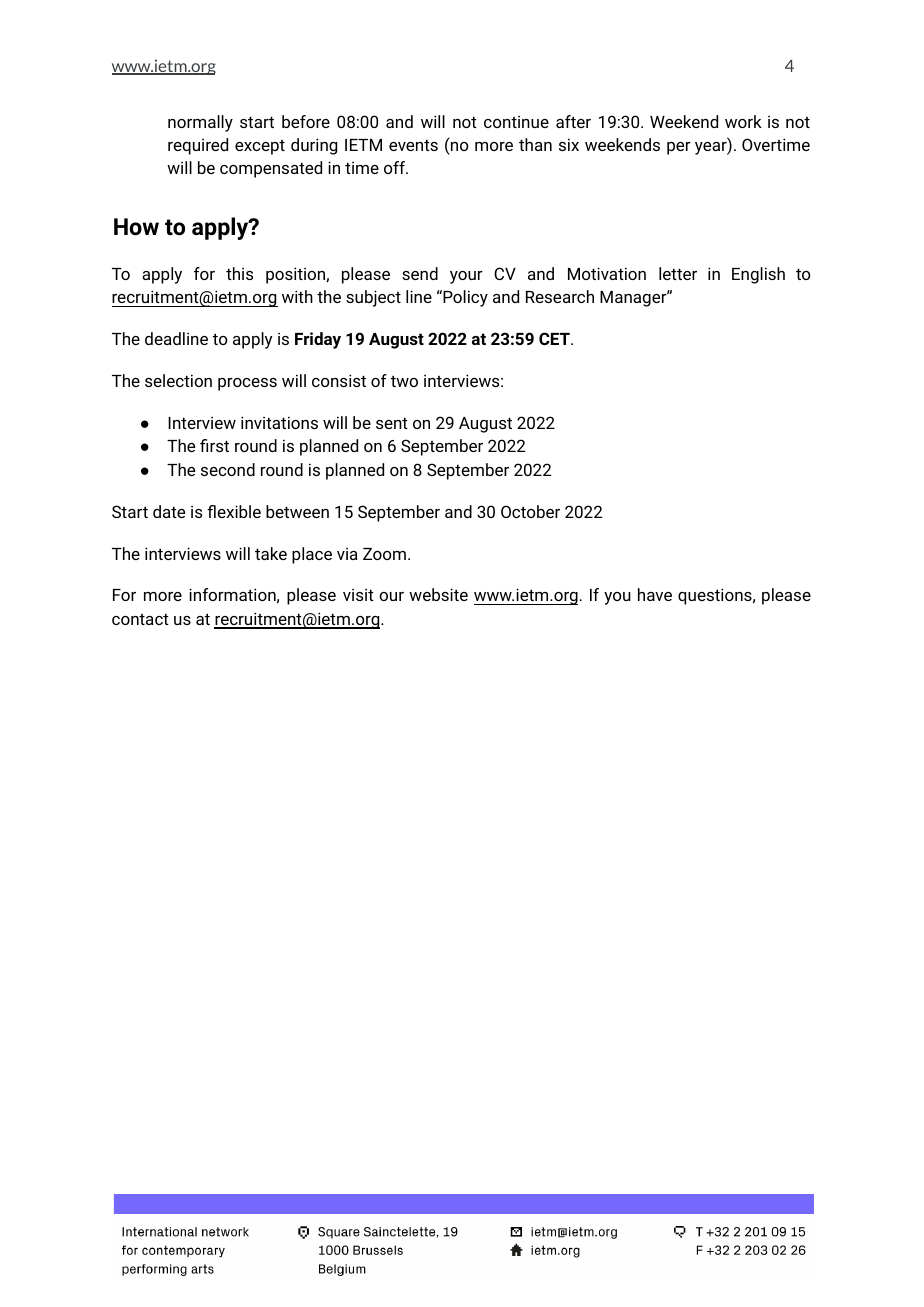 The height and width of the page is (1307, 924). Describe the element at coordinates (413, 145) in the page. I see `events` at that location.
